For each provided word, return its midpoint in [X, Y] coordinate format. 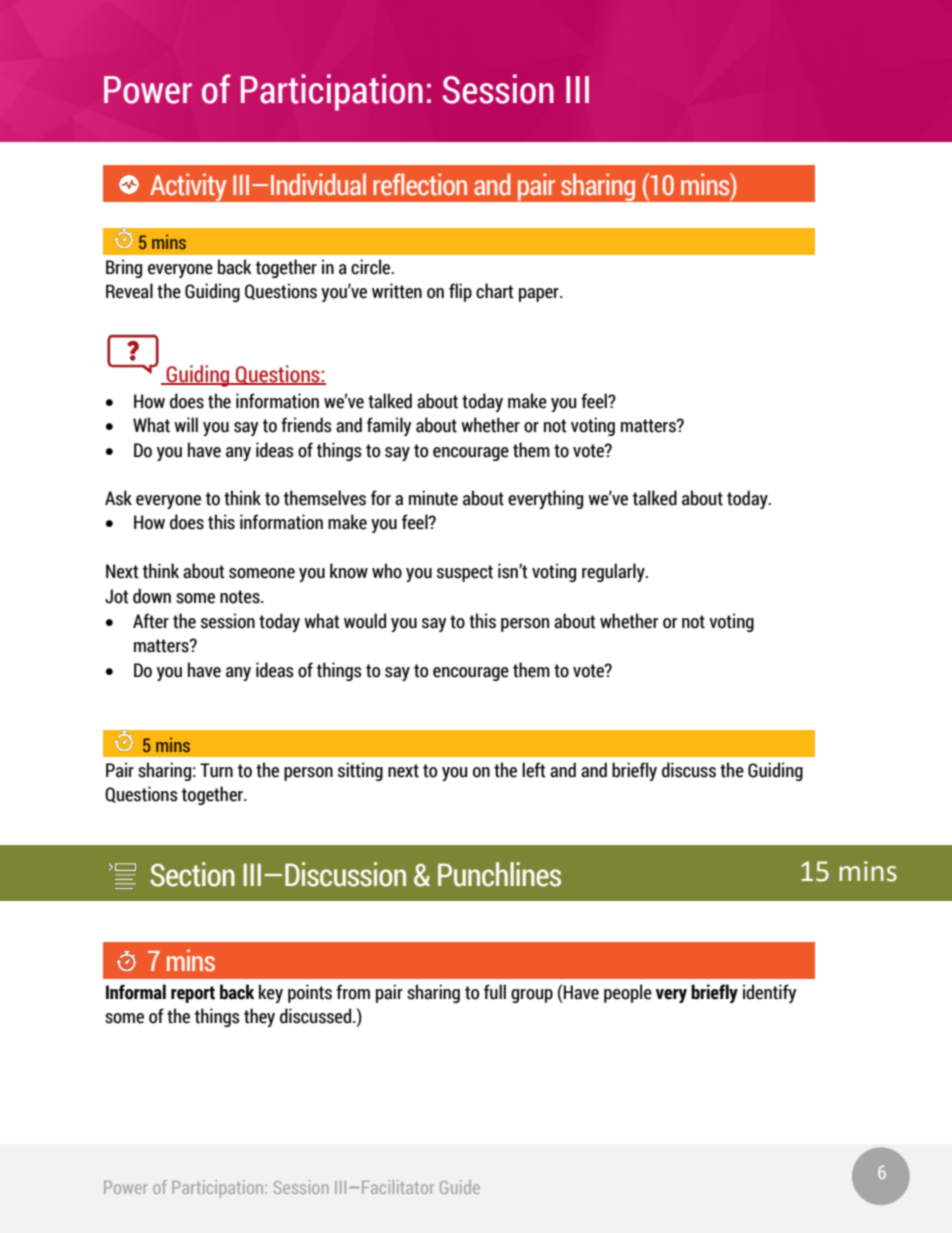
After [151, 621]
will [186, 424]
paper [540, 295]
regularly [614, 572]
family [389, 426]
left [534, 770]
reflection [420, 184]
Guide [460, 1187]
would [365, 621]
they [259, 1017]
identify [770, 993]
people [628, 993]
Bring [124, 268]
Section [192, 874]
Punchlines [499, 874]
